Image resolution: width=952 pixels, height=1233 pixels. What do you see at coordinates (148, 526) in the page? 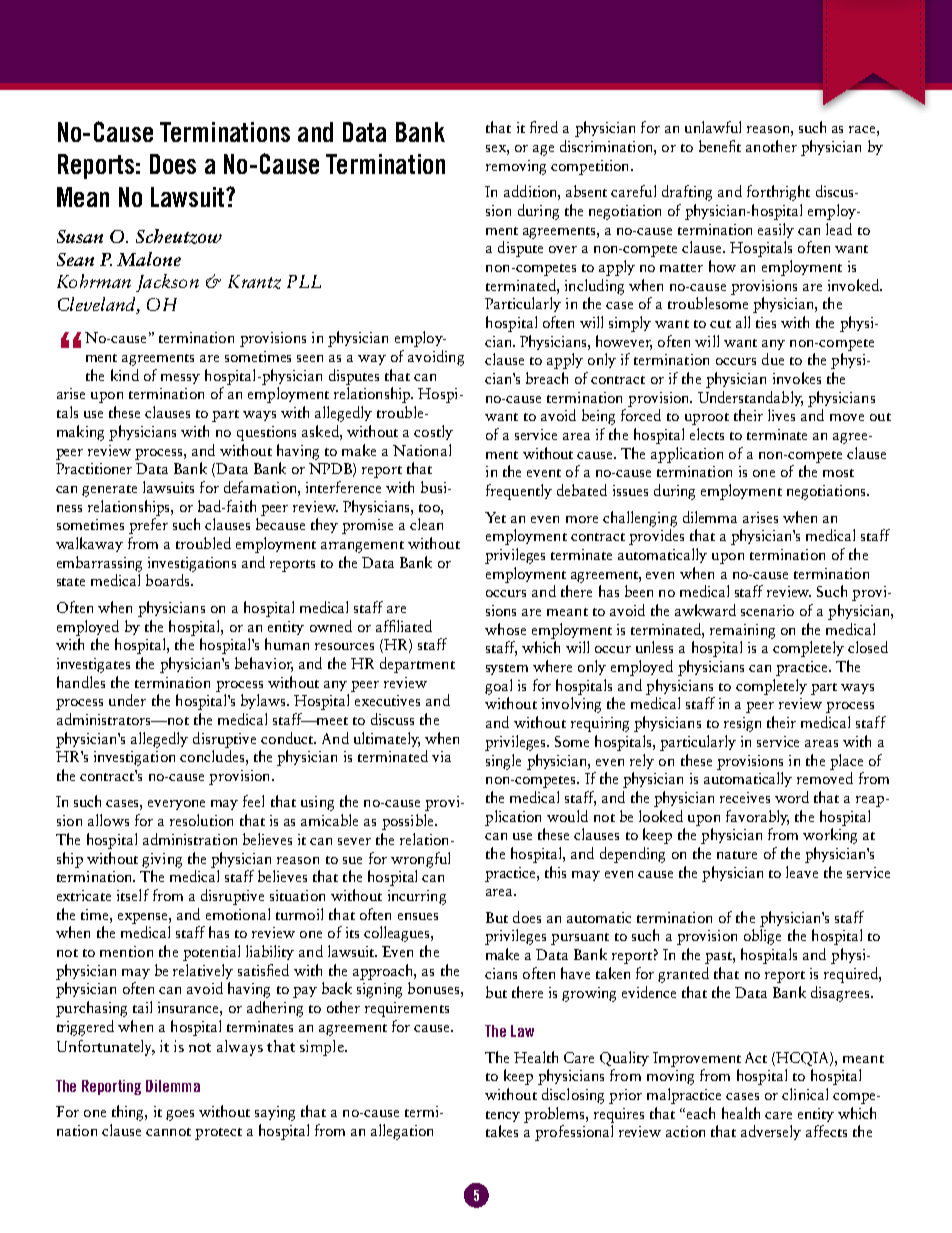
I see `prefer` at bounding box center [148, 526].
